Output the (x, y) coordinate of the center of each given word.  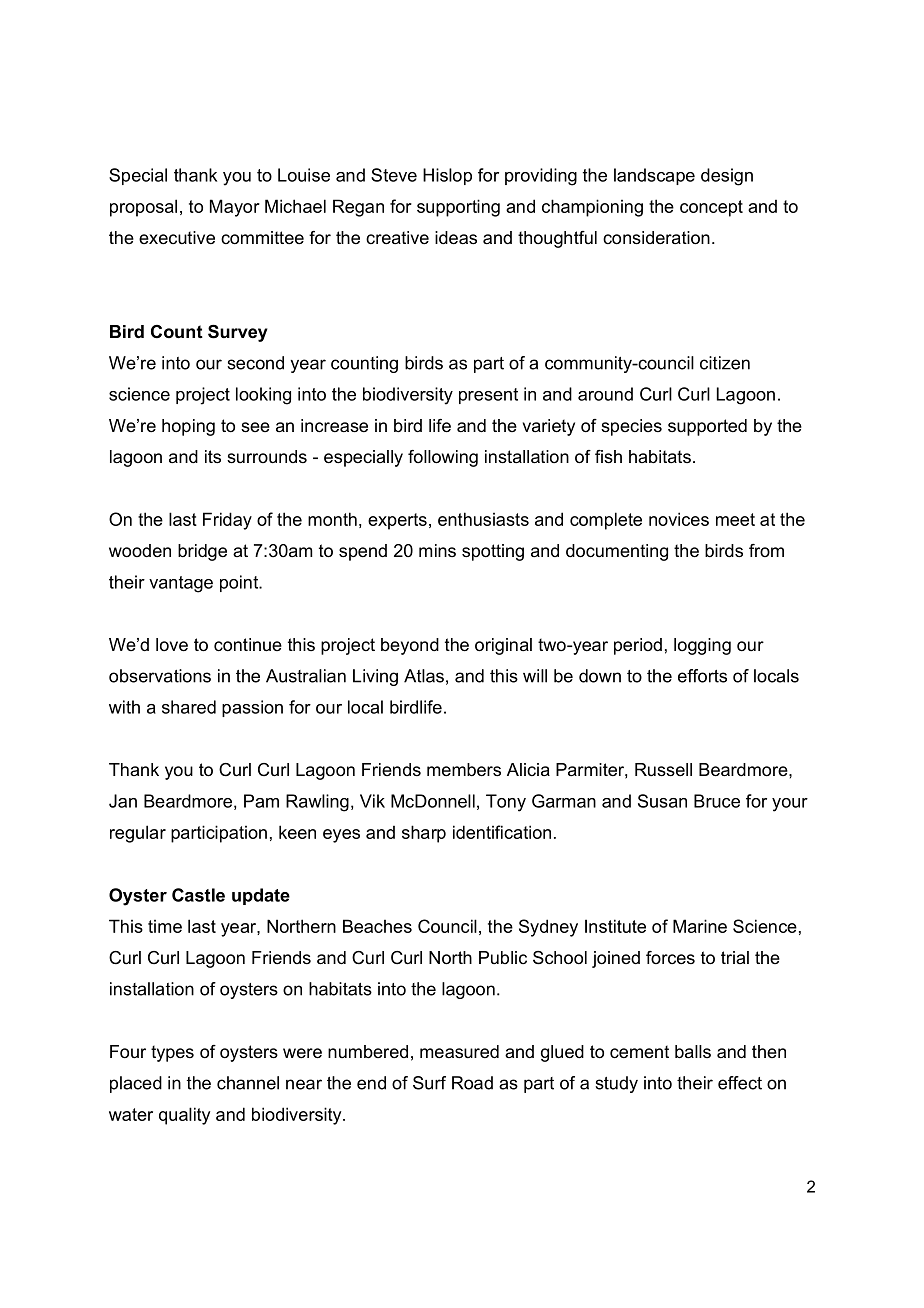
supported (707, 427)
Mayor (235, 208)
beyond (410, 646)
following (443, 458)
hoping (188, 427)
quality (184, 1116)
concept (711, 208)
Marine (700, 926)
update (261, 896)
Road (472, 1083)
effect (740, 1083)
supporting (458, 208)
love (172, 645)
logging (702, 646)
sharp (424, 834)
